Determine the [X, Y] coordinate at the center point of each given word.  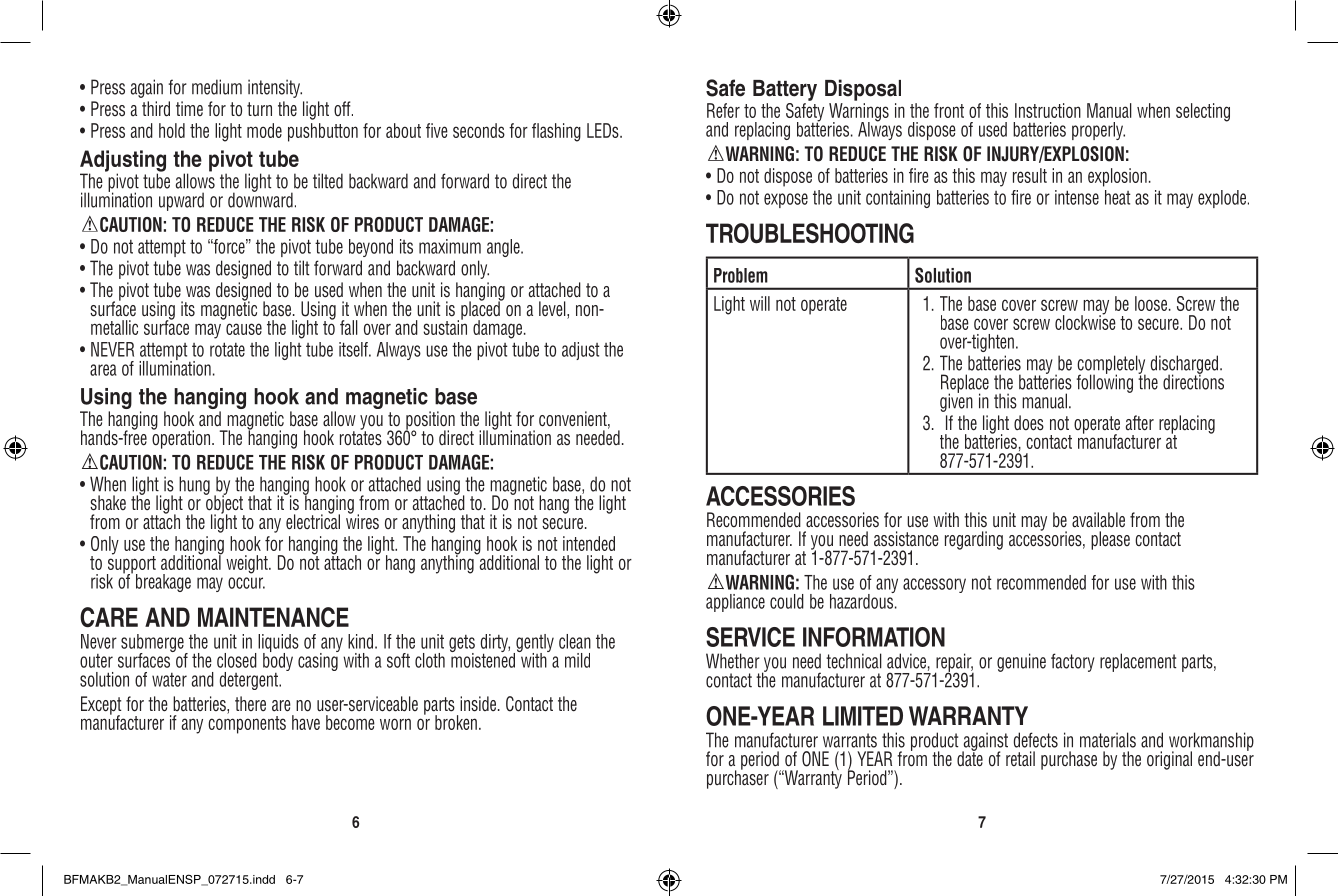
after [1140, 423]
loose [1152, 303]
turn [259, 109]
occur [246, 583]
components [247, 725]
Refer [723, 110]
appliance [735, 603]
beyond [371, 248]
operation [182, 438]
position [429, 421]
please [1110, 540]
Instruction [1048, 110]
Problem [741, 275]
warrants [850, 740]
